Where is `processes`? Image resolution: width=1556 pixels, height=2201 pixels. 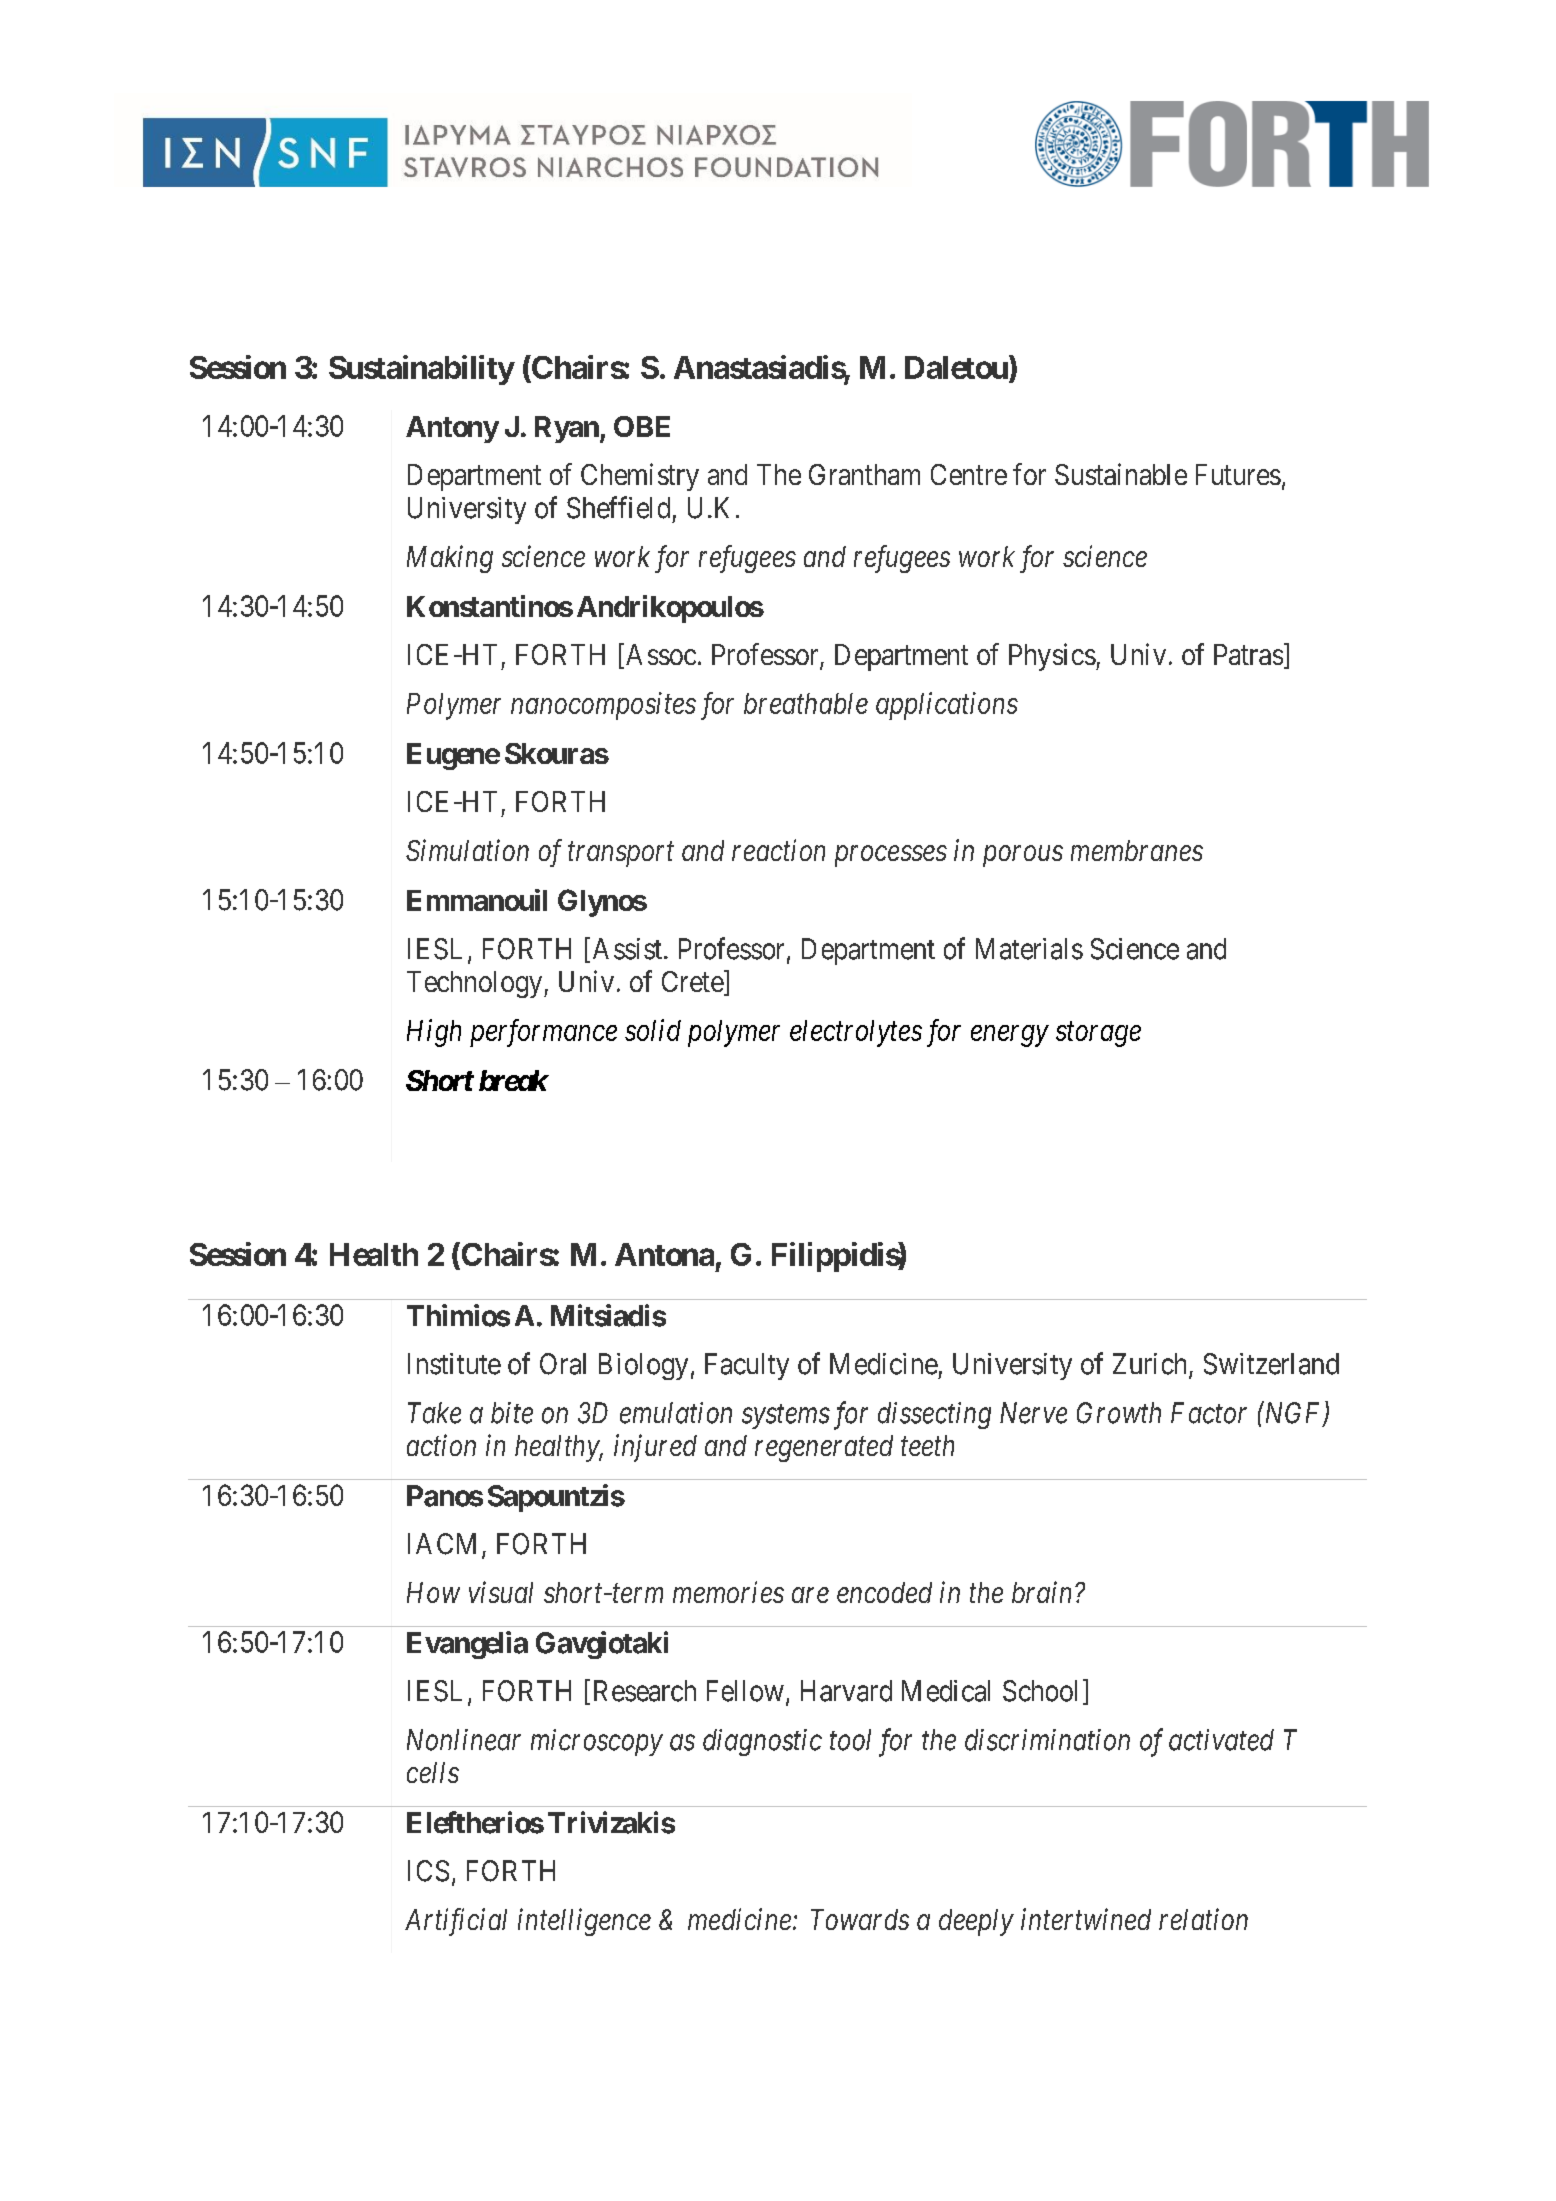 processes is located at coordinates (891, 856).
